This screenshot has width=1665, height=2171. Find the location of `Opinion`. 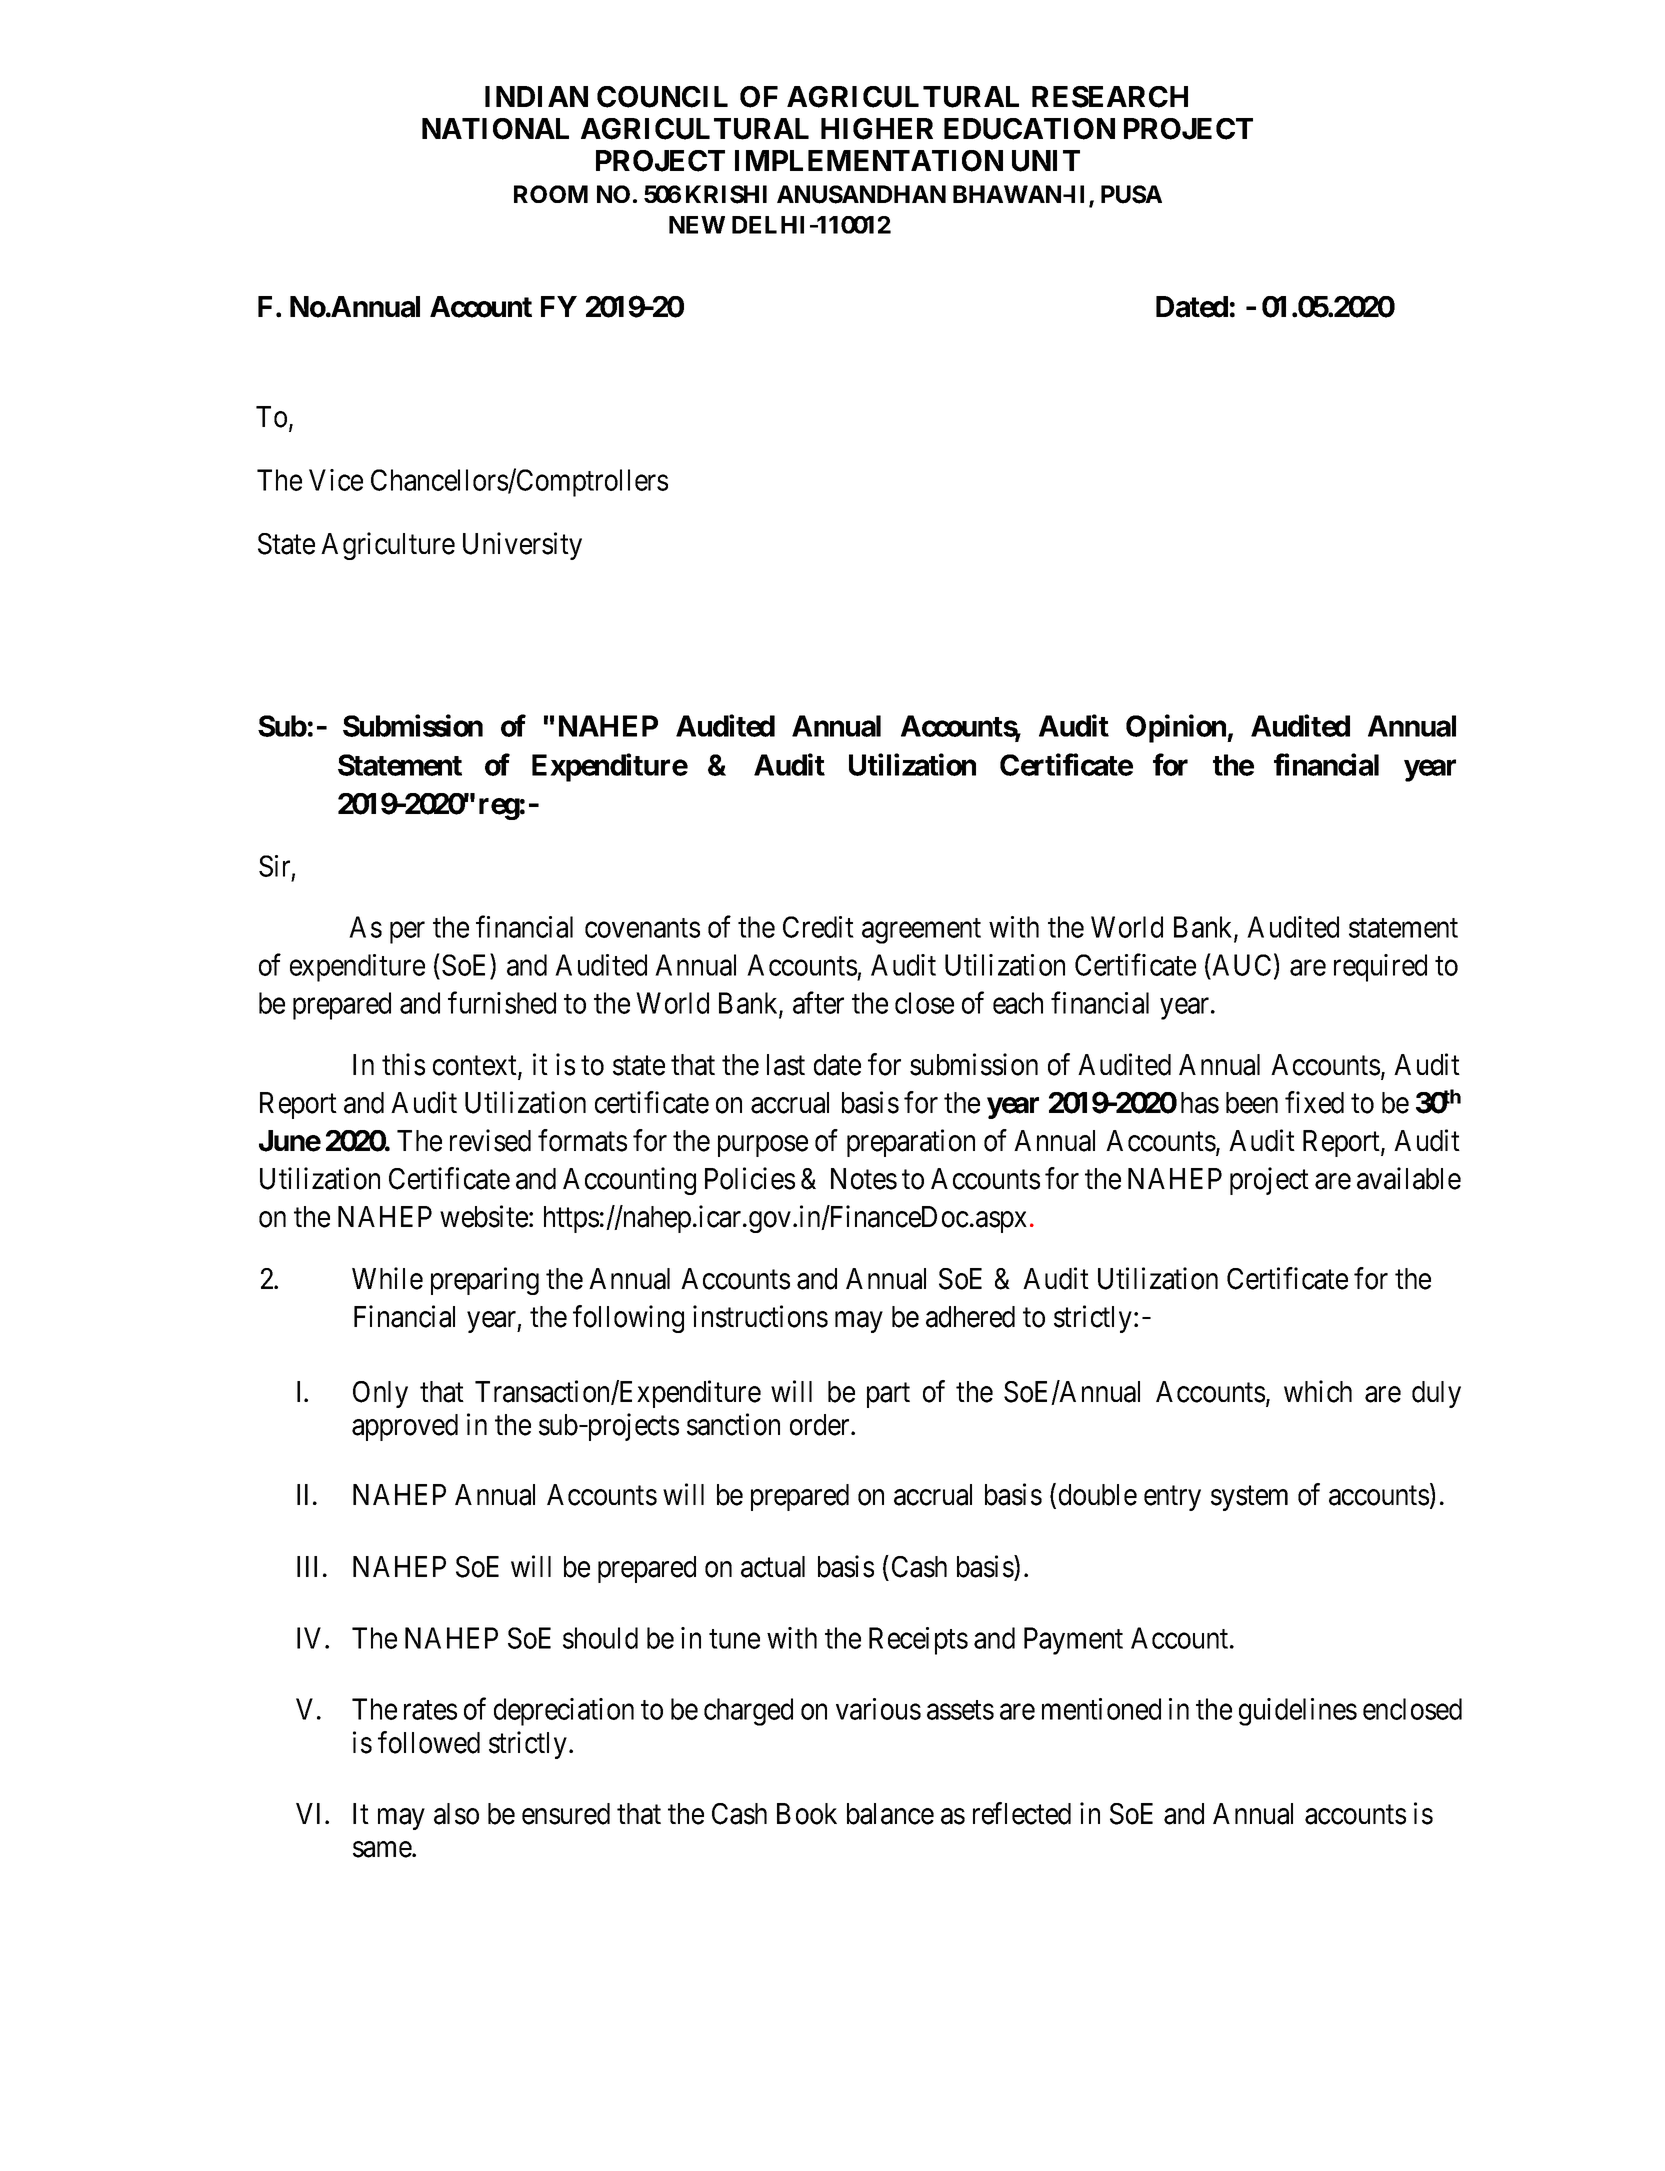

Opinion is located at coordinates (1177, 728).
